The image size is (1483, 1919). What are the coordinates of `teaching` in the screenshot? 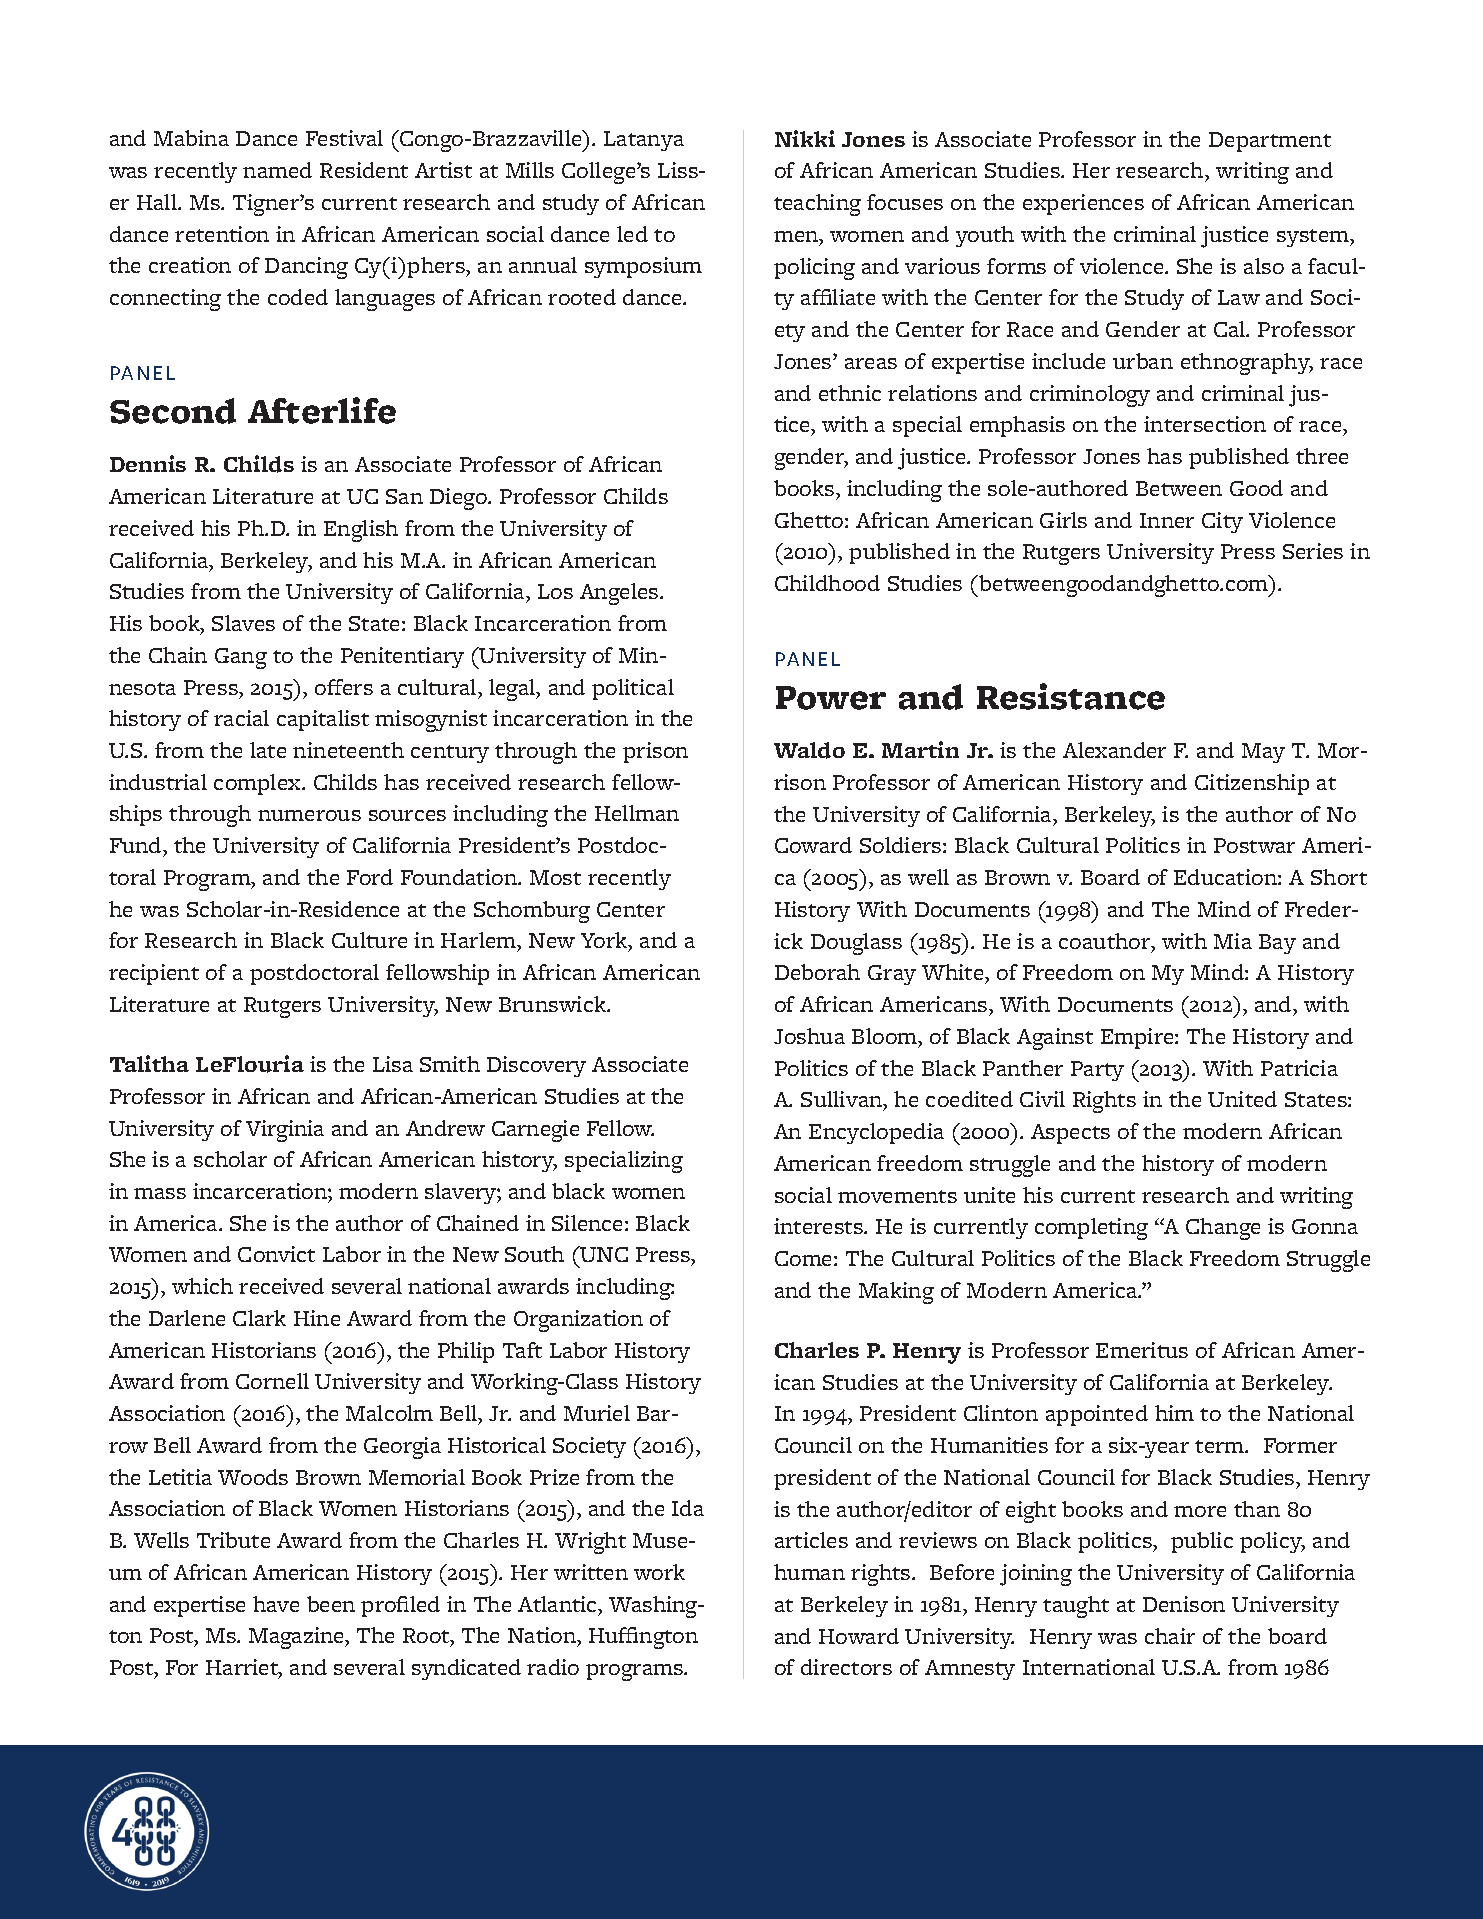 It's located at (817, 205).
